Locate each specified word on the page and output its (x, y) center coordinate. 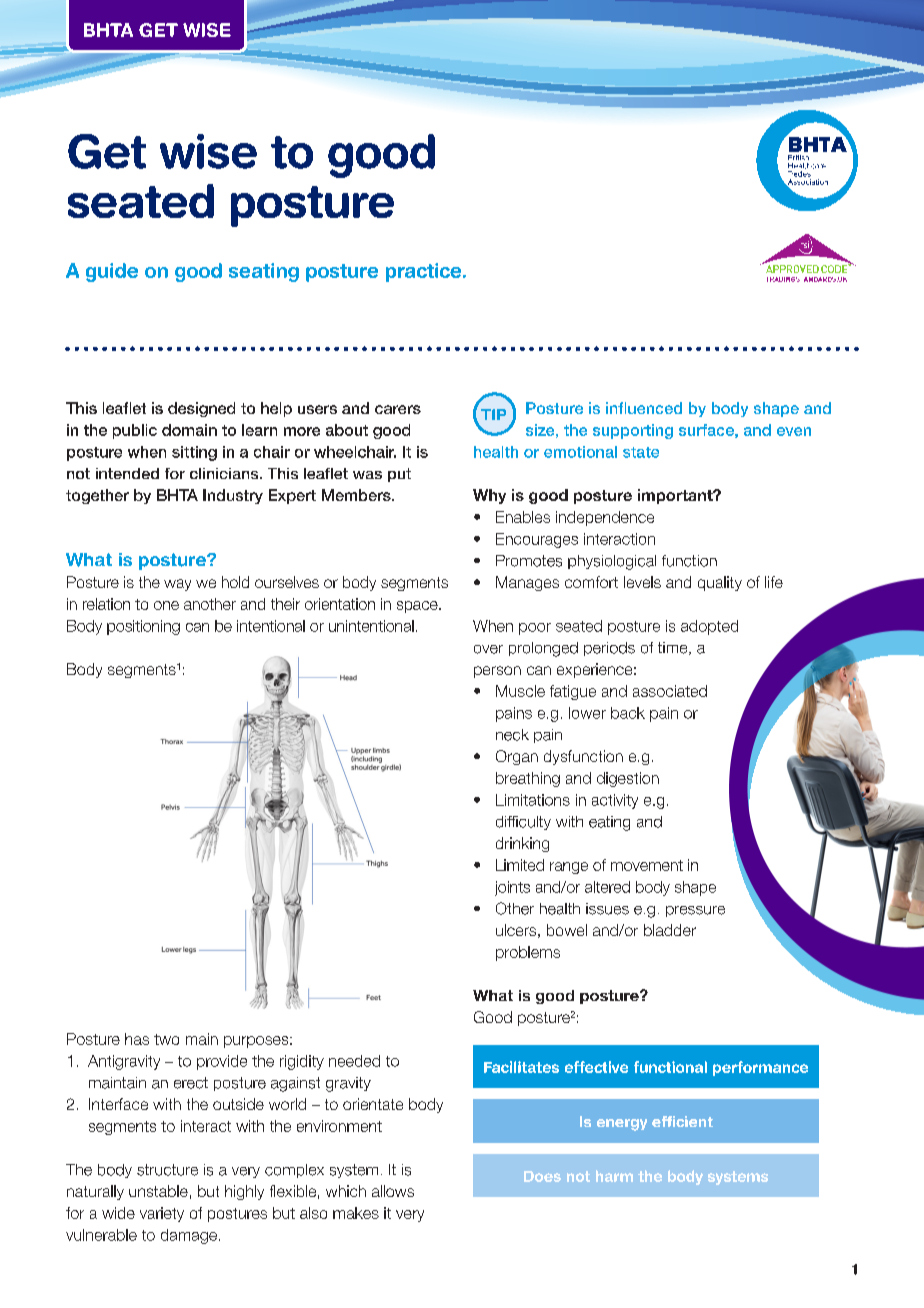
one (166, 605)
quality (720, 583)
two (166, 1039)
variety (162, 1214)
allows (393, 1191)
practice (425, 272)
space (418, 607)
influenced (644, 408)
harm (614, 1176)
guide (112, 272)
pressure (695, 911)
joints (512, 888)
